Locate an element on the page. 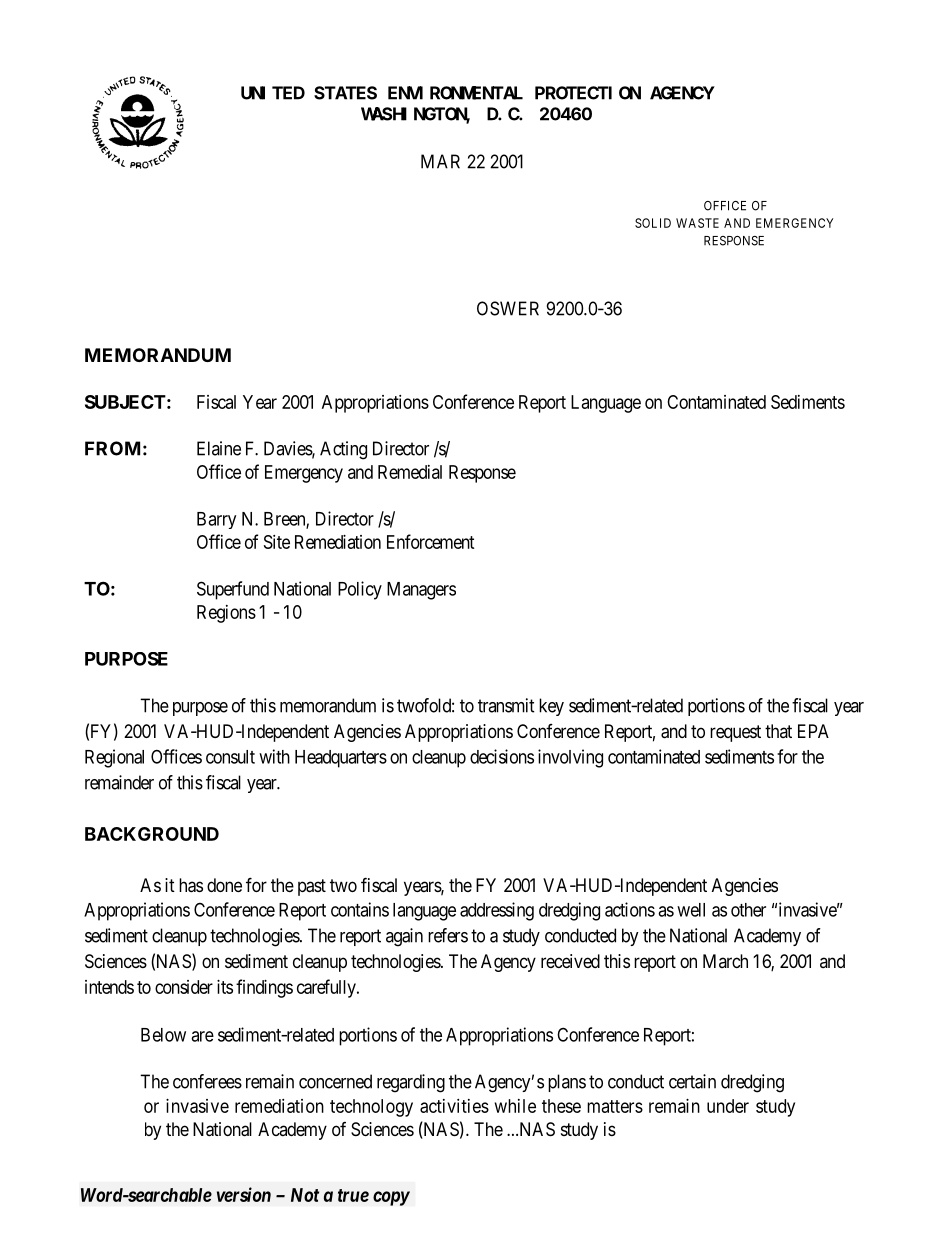 The height and width of the image is (1233, 952). SOLID is located at coordinates (653, 223).
